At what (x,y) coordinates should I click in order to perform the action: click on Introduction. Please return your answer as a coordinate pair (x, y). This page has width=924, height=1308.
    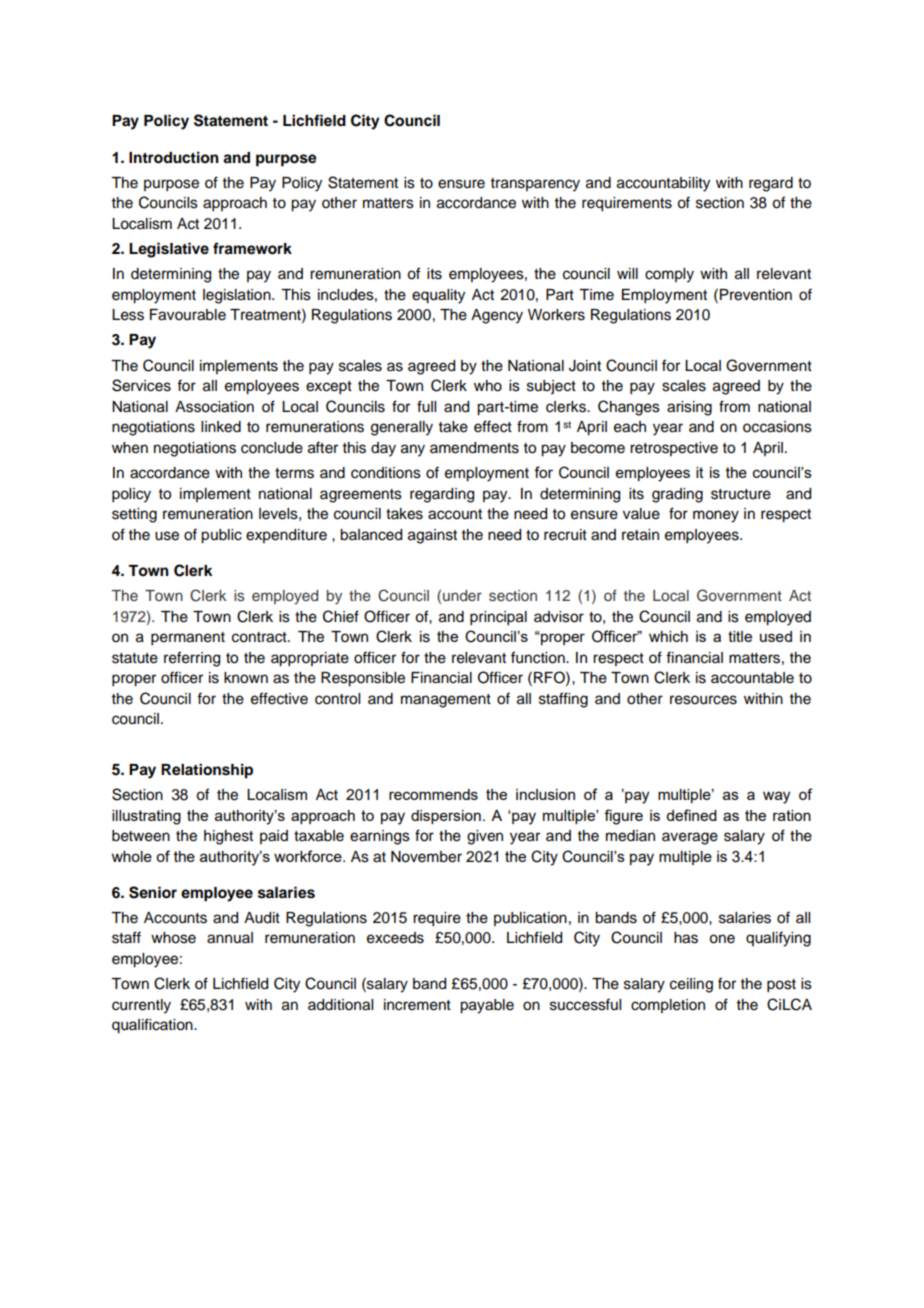
    Looking at the image, I should click on (174, 157).
